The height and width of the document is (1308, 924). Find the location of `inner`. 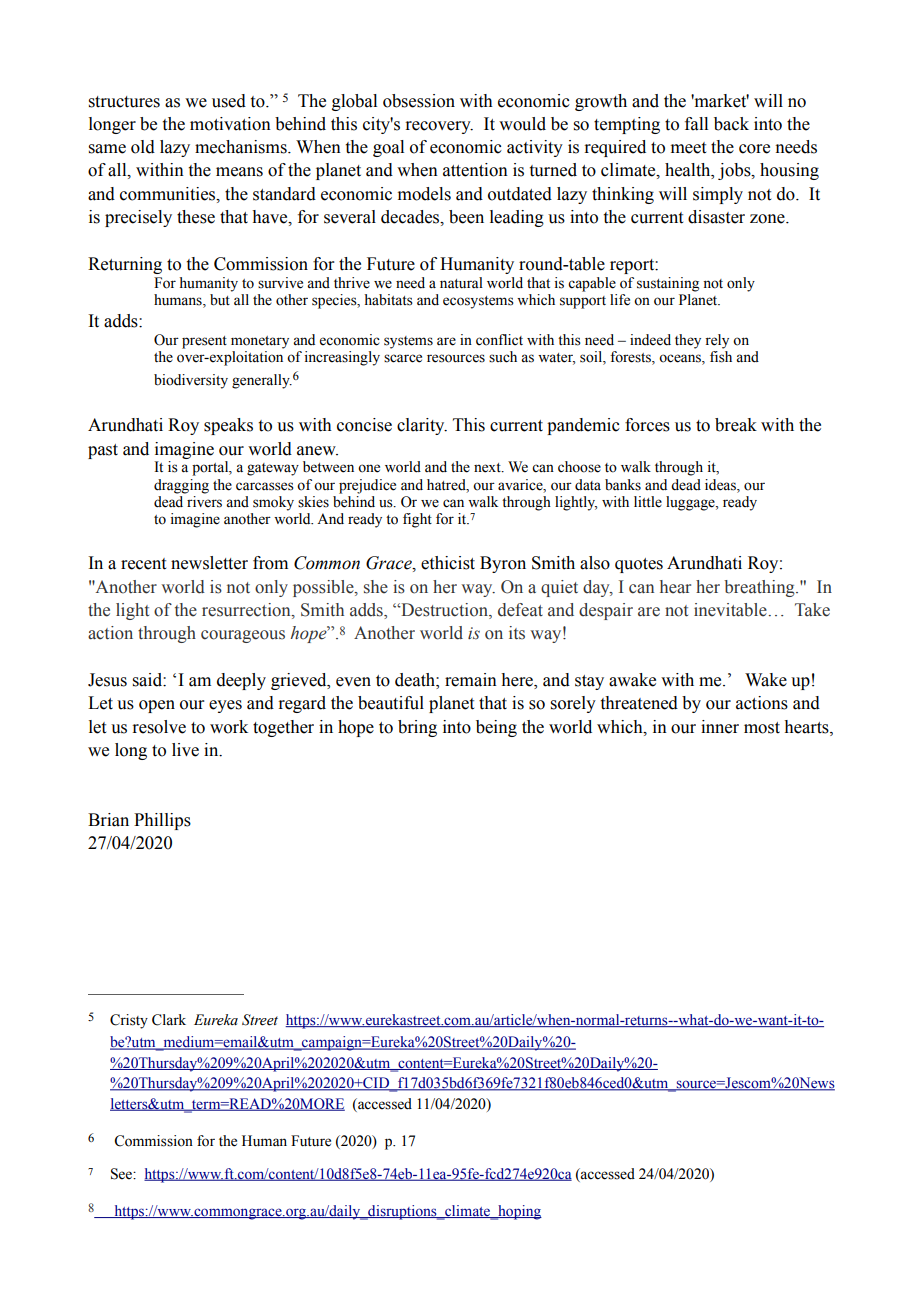

inner is located at coordinates (720, 727).
